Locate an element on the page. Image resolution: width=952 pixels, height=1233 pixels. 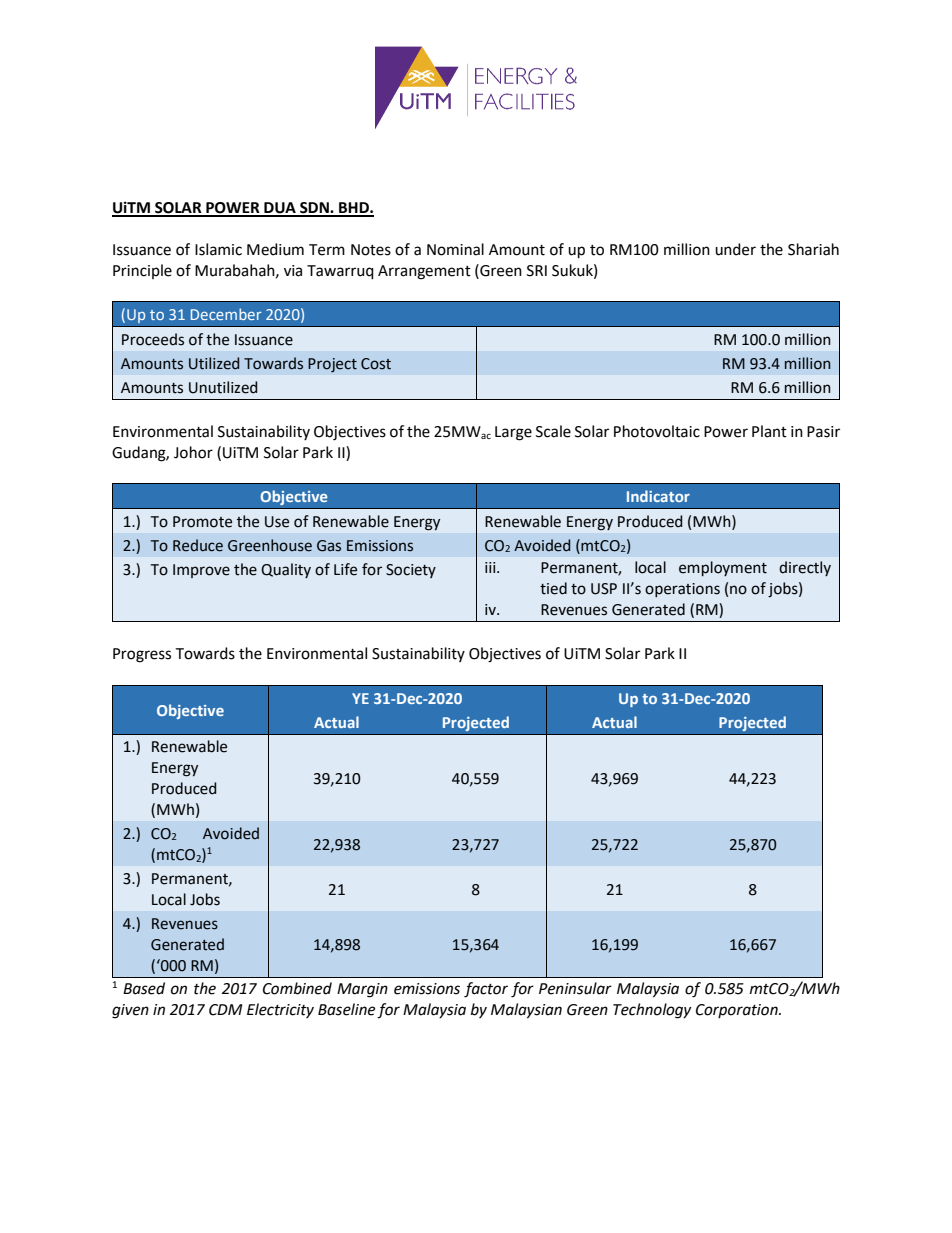
Johor is located at coordinates (193, 452).
